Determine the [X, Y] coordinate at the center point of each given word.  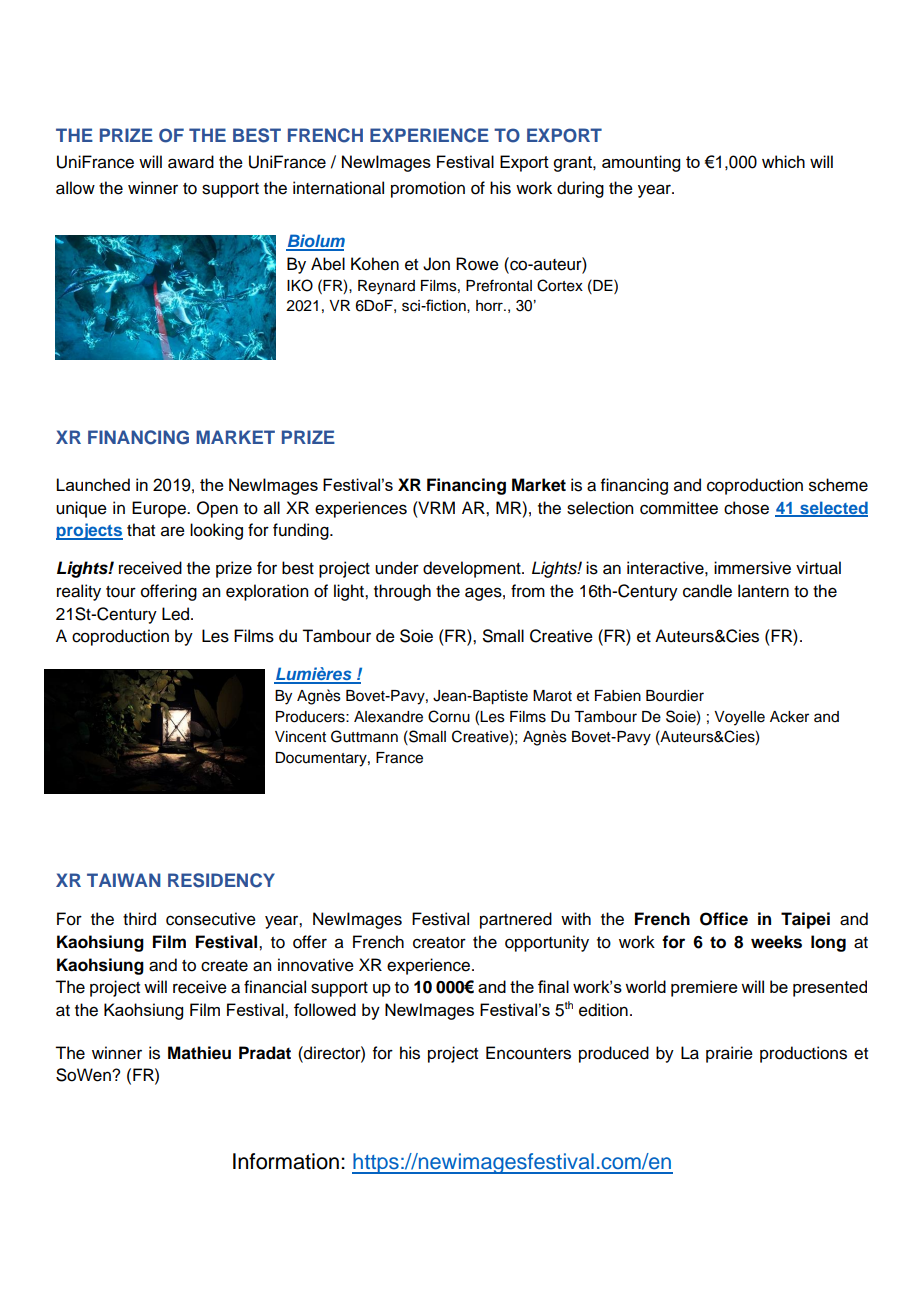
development [473, 569]
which [783, 161]
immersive [752, 568]
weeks [776, 942]
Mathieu [199, 1053]
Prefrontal [499, 285]
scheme [838, 485]
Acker [789, 717]
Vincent [300, 737]
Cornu [449, 716]
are [173, 531]
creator [439, 943]
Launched [93, 484]
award [191, 162]
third [139, 919]
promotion [428, 189]
